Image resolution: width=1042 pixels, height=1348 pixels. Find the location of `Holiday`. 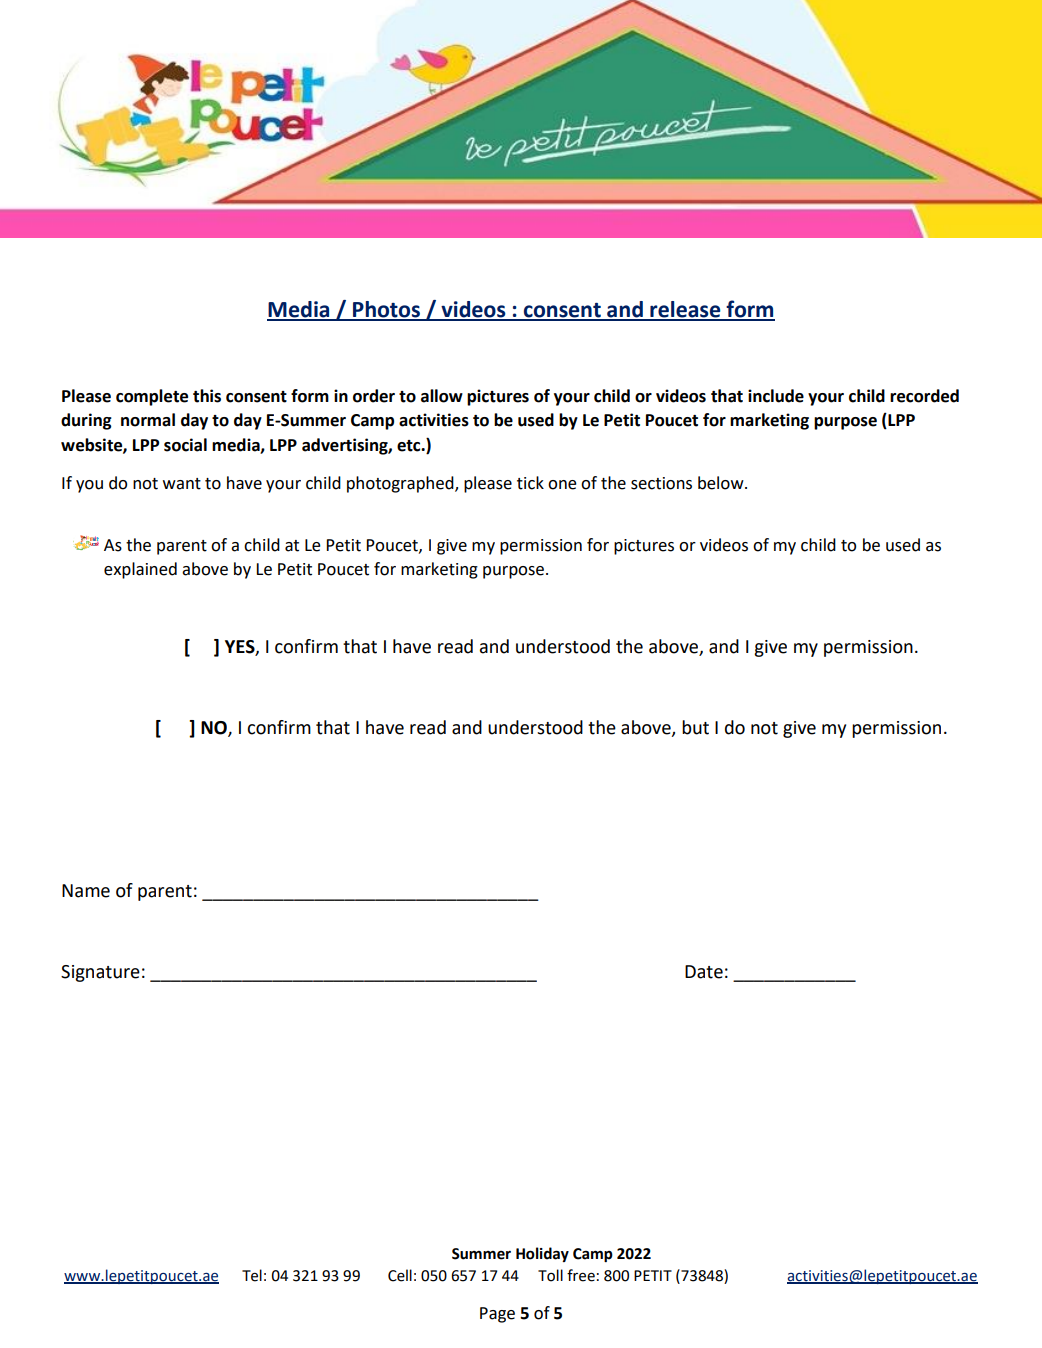

Holiday is located at coordinates (542, 1254).
